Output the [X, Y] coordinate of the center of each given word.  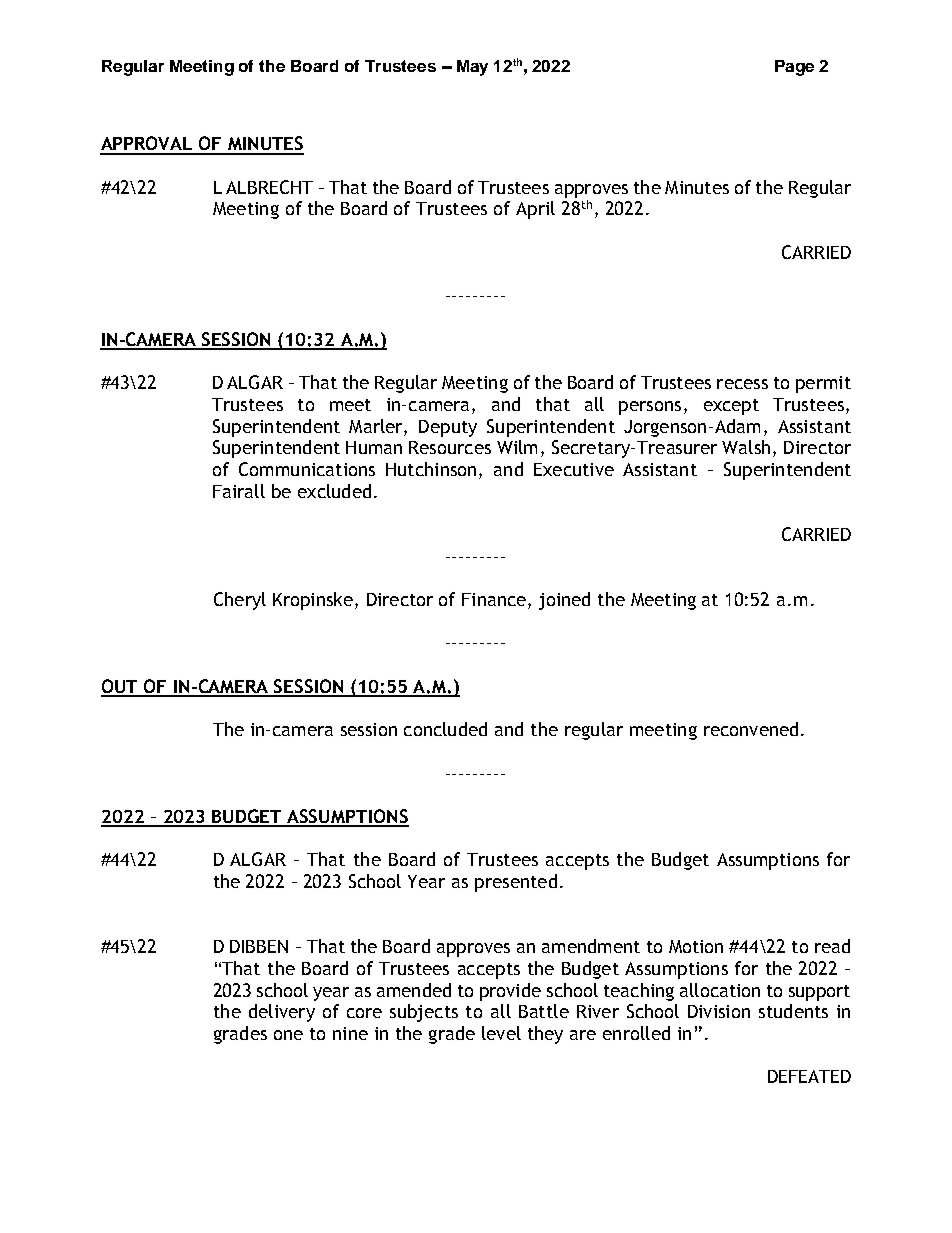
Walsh [746, 447]
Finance [494, 599]
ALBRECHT [269, 187]
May [472, 68]
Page [794, 68]
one [288, 1035]
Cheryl [240, 601]
